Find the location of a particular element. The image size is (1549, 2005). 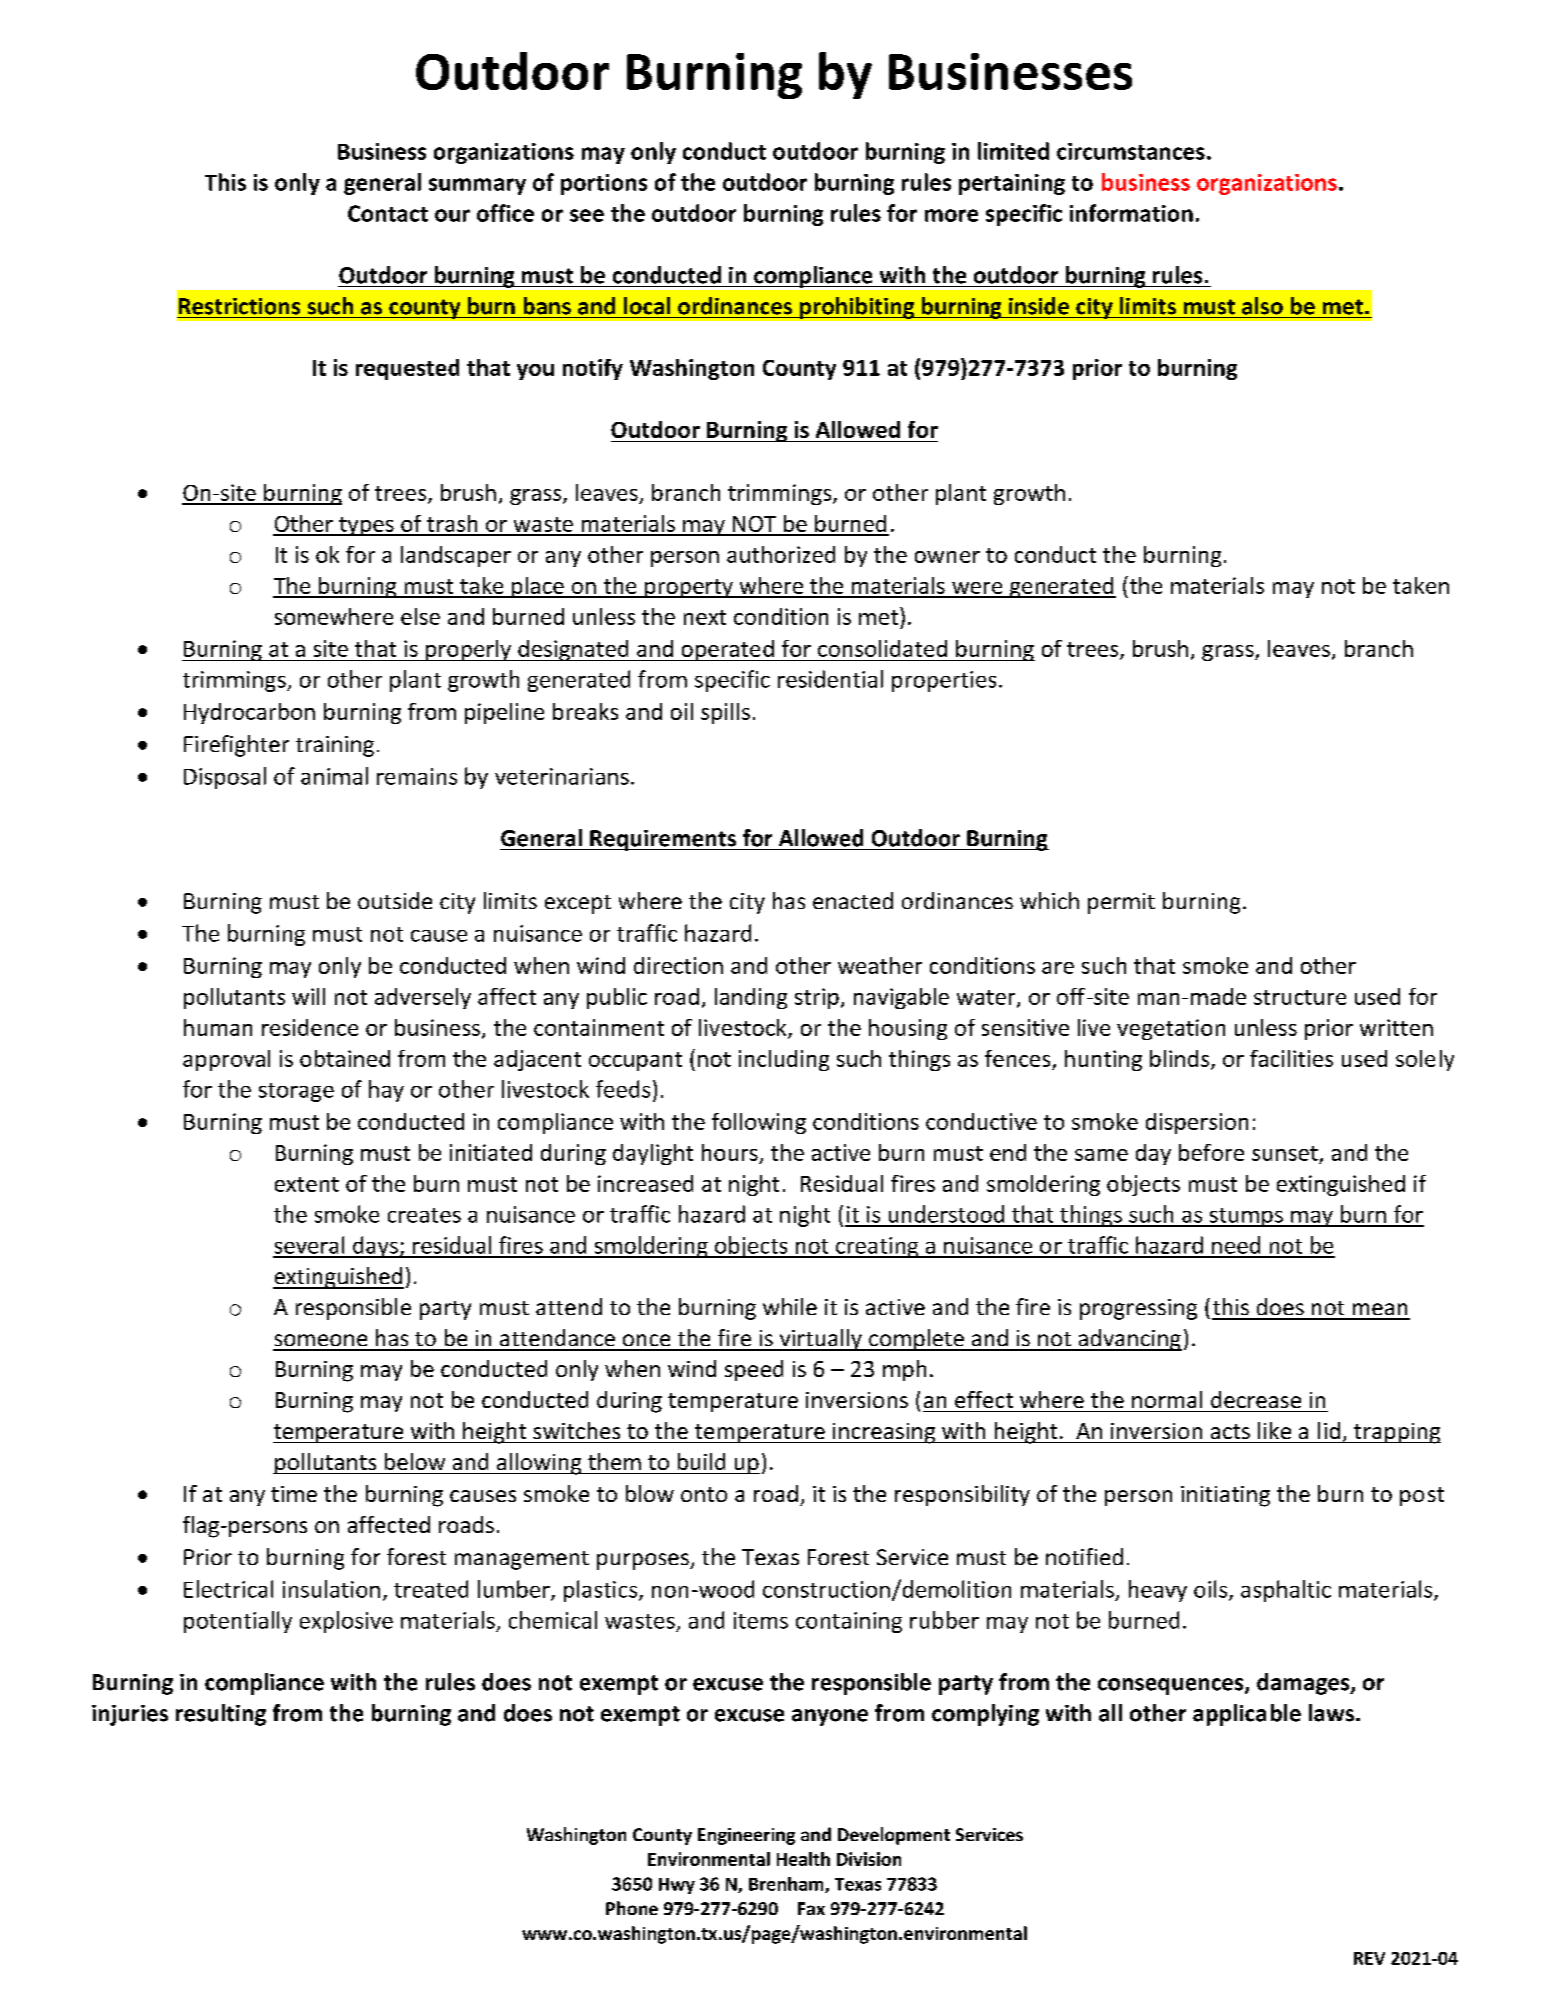

resulting is located at coordinates (221, 1715).
